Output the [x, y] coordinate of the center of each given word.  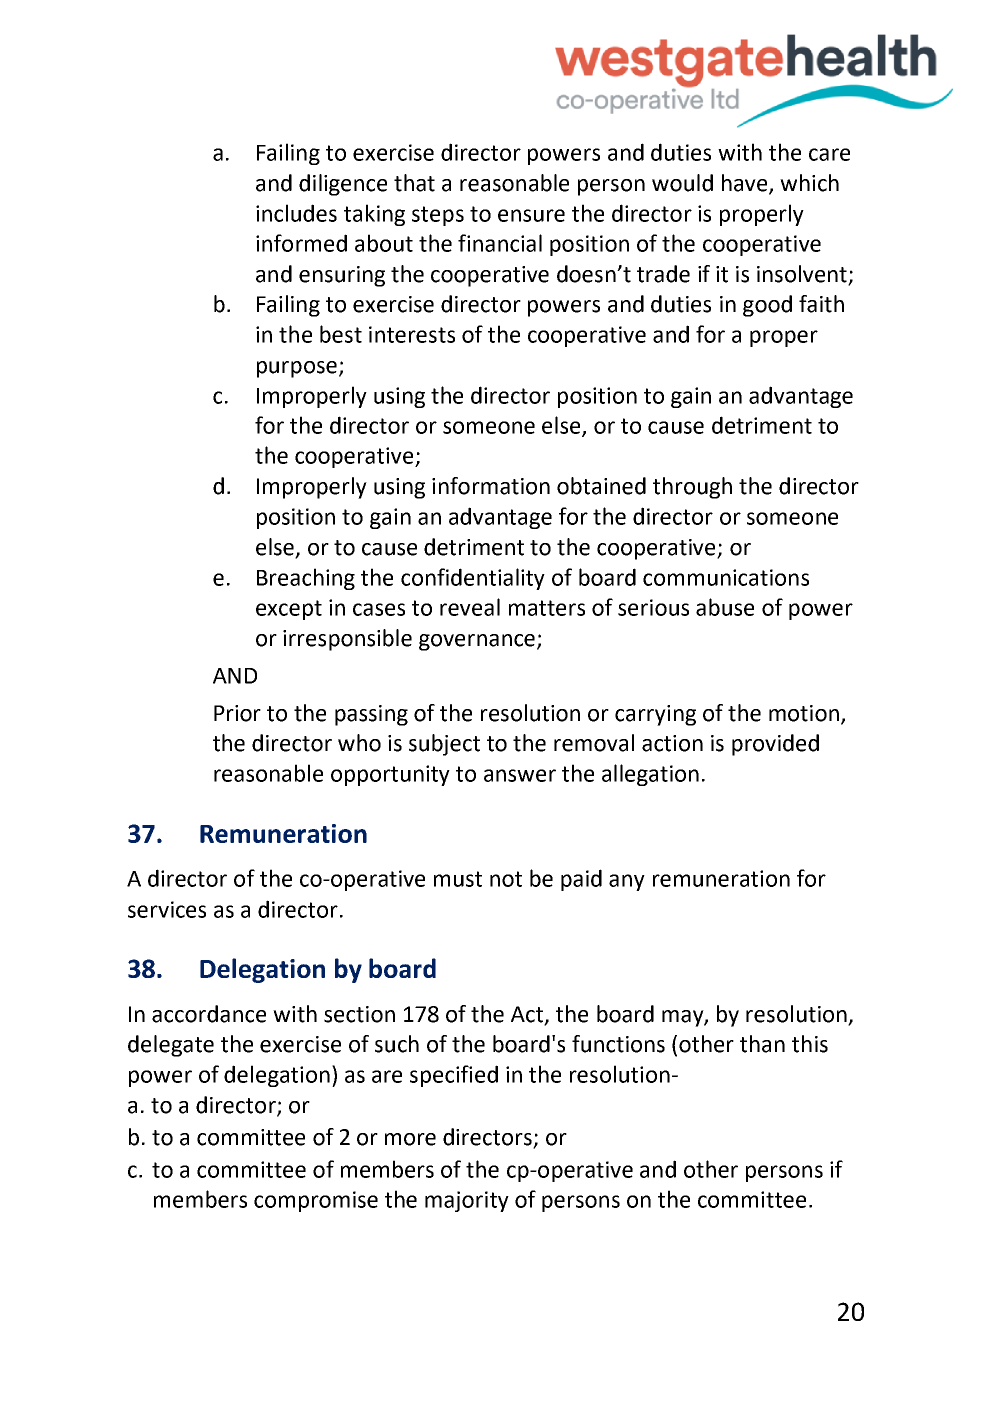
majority [467, 1201]
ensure [531, 215]
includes [296, 213]
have [746, 184]
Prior [237, 713]
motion [804, 713]
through [692, 488]
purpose [297, 369]
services [167, 909]
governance [477, 642]
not [506, 879]
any [627, 882]
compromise [316, 1201]
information [491, 486]
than [762, 1044]
